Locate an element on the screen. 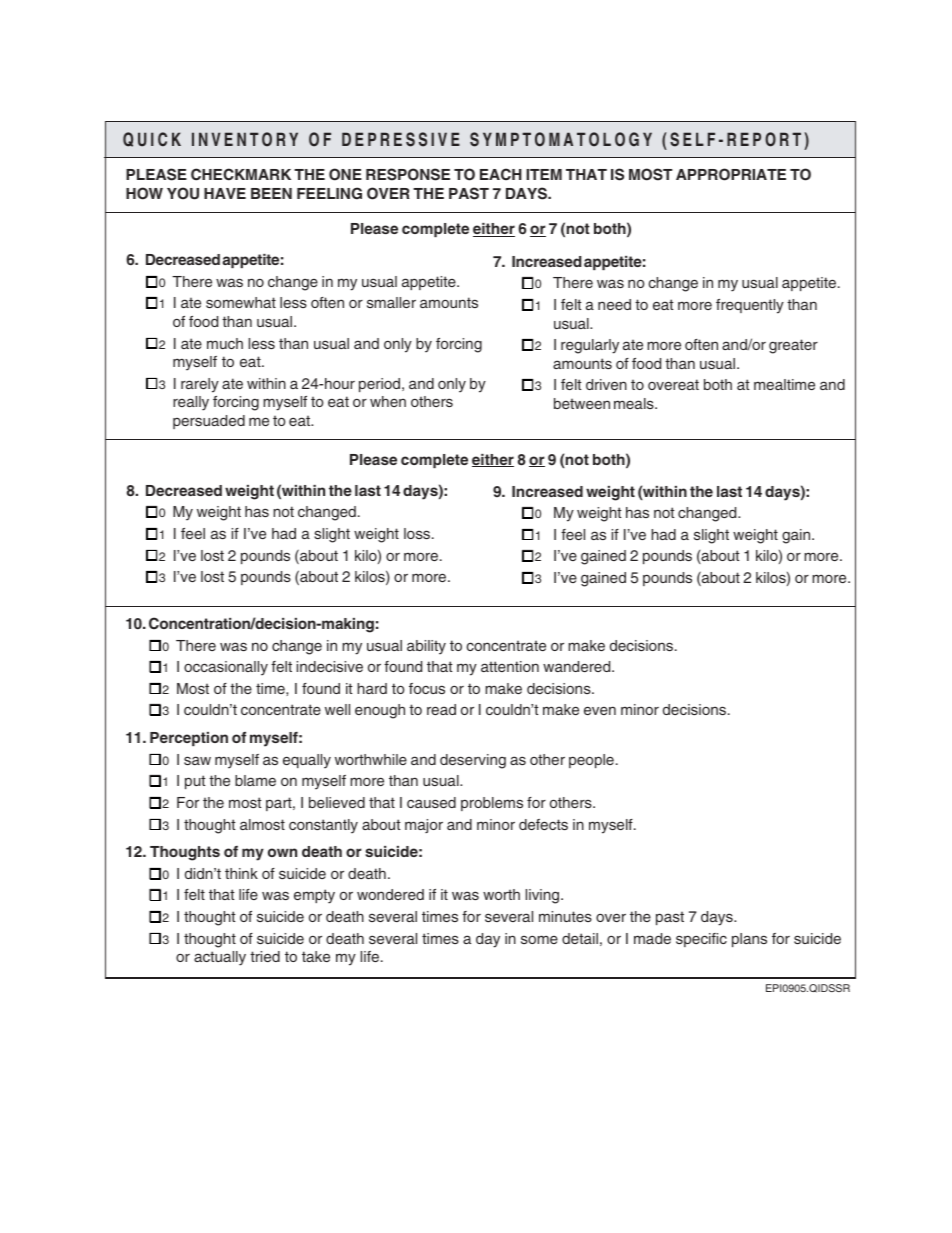 The height and width of the screenshot is (1233, 952). even is located at coordinates (600, 710).
